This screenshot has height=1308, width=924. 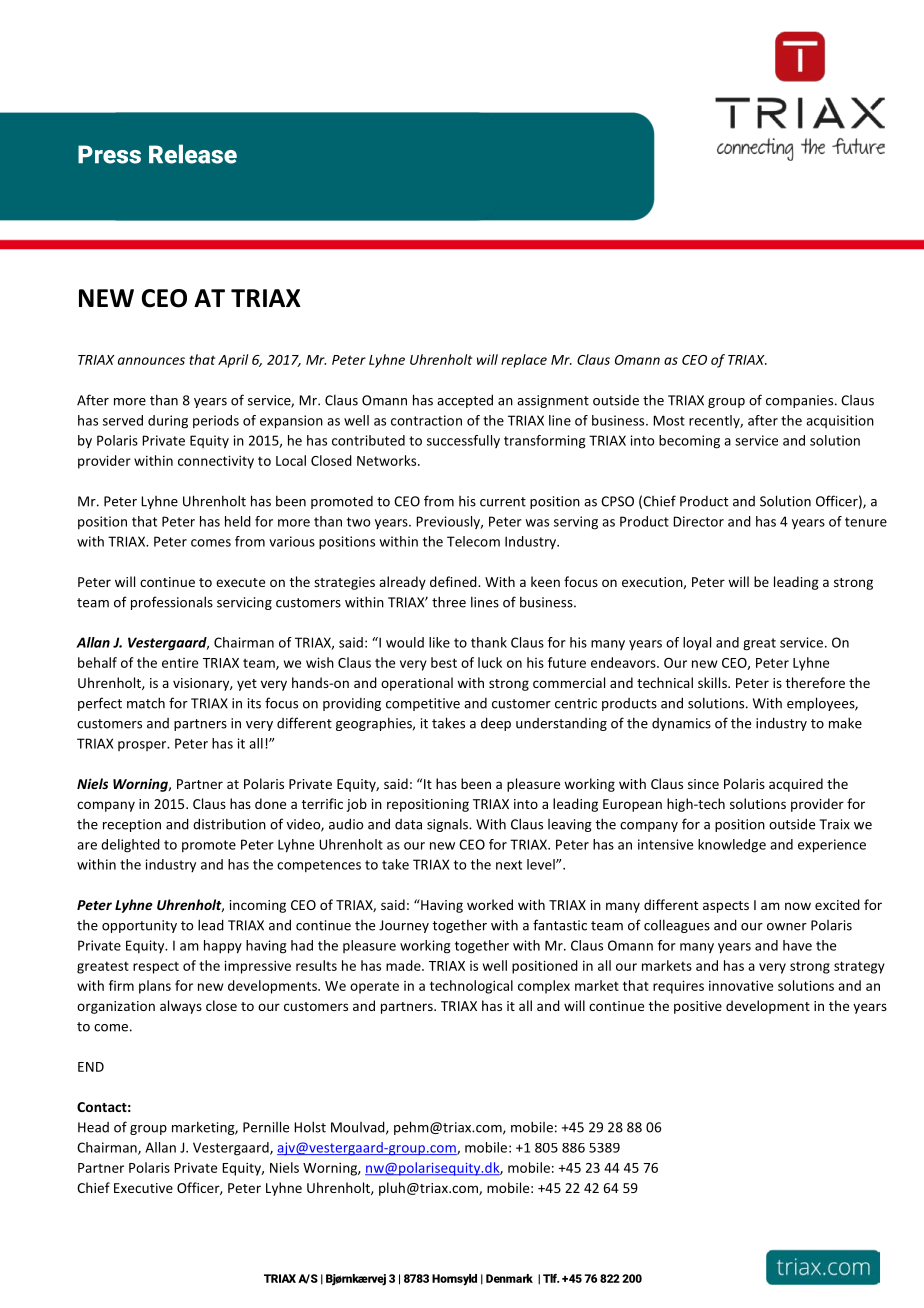 What do you see at coordinates (473, 541) in the screenshot?
I see `Telecom` at bounding box center [473, 541].
